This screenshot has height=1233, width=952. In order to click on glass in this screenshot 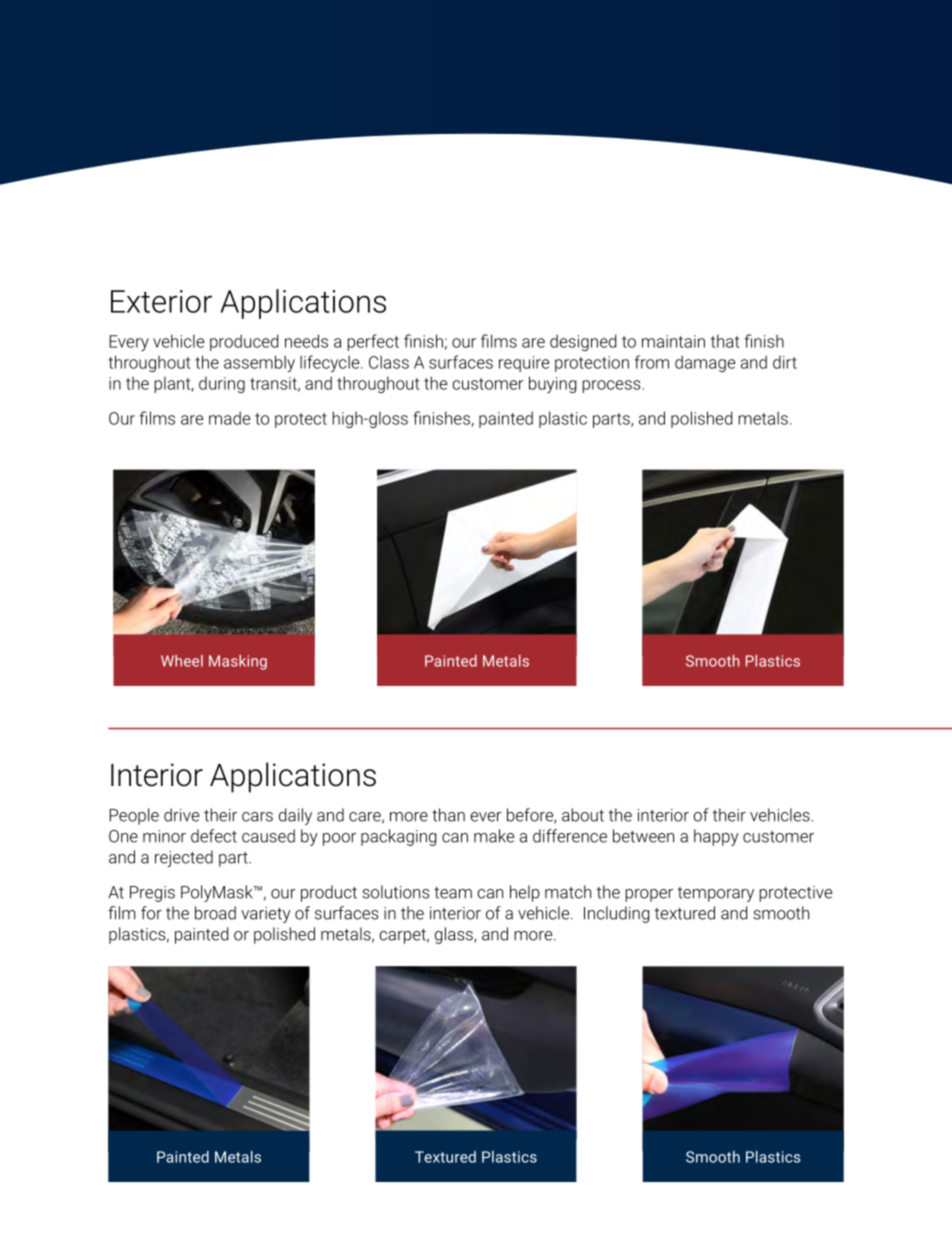, I will do `click(455, 935)`.
